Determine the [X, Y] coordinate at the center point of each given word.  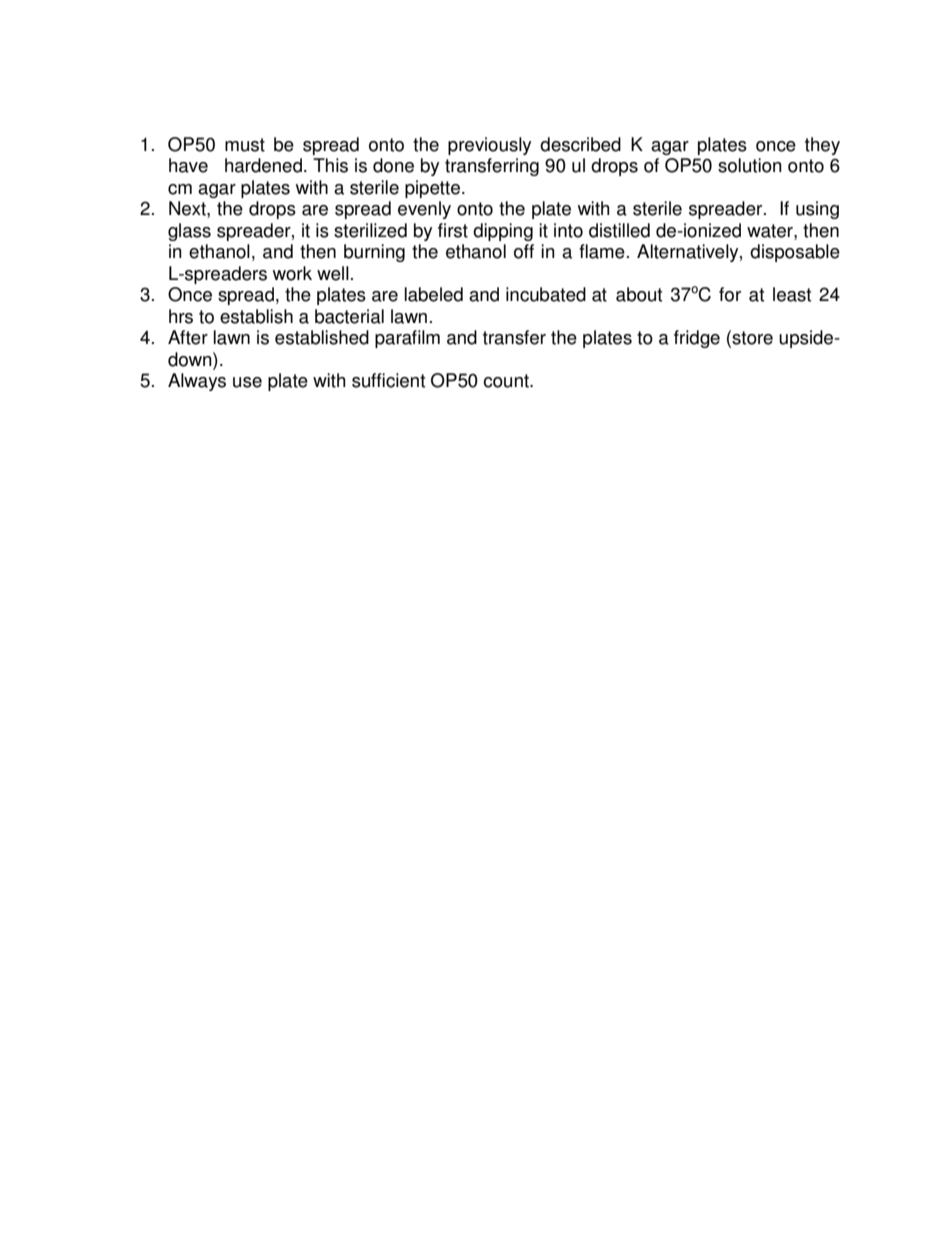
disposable [795, 253]
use [247, 382]
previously [489, 146]
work [292, 273]
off [524, 251]
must [245, 145]
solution [750, 165]
